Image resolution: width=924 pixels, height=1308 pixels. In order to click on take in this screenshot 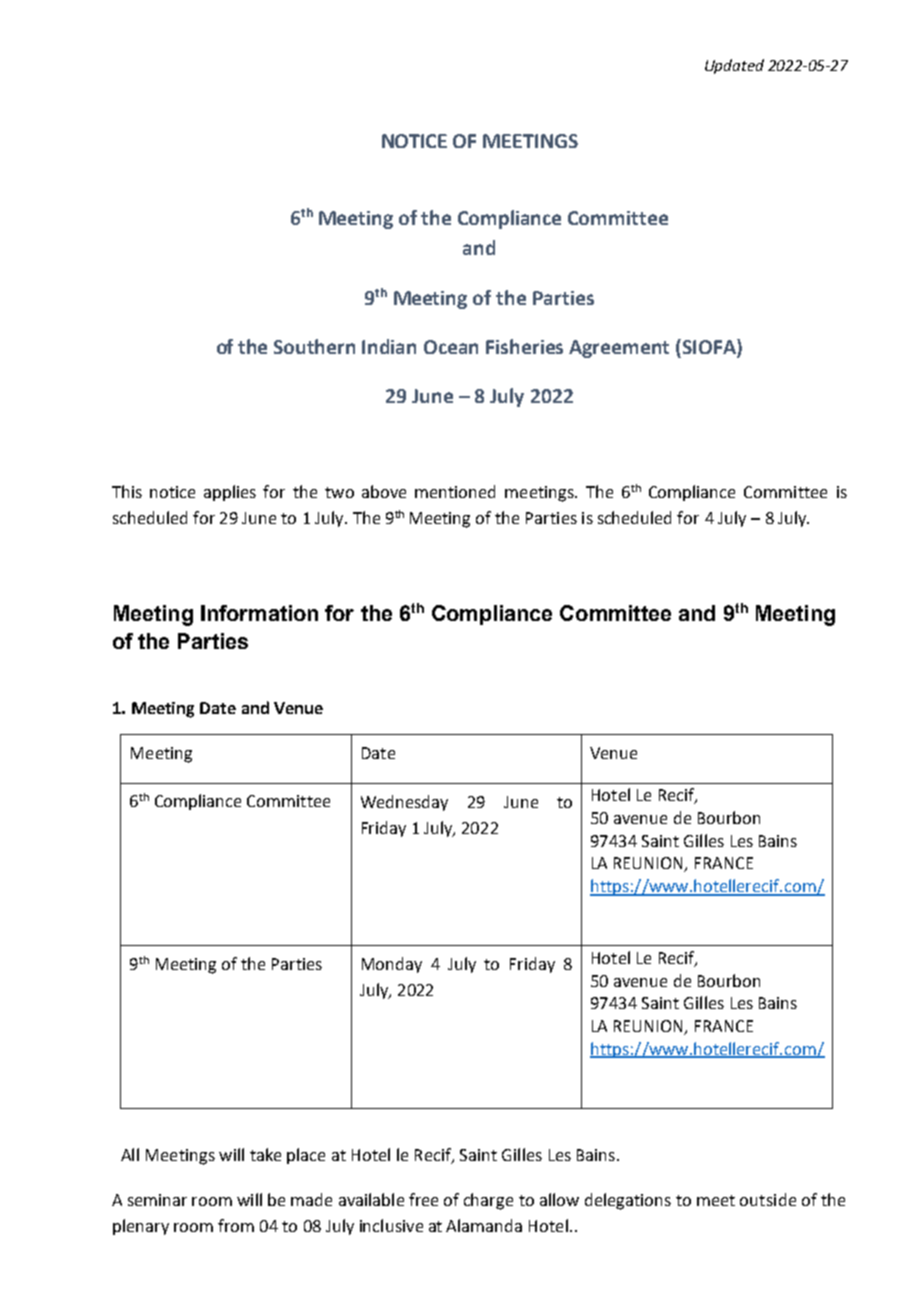, I will do `click(265, 1154)`.
